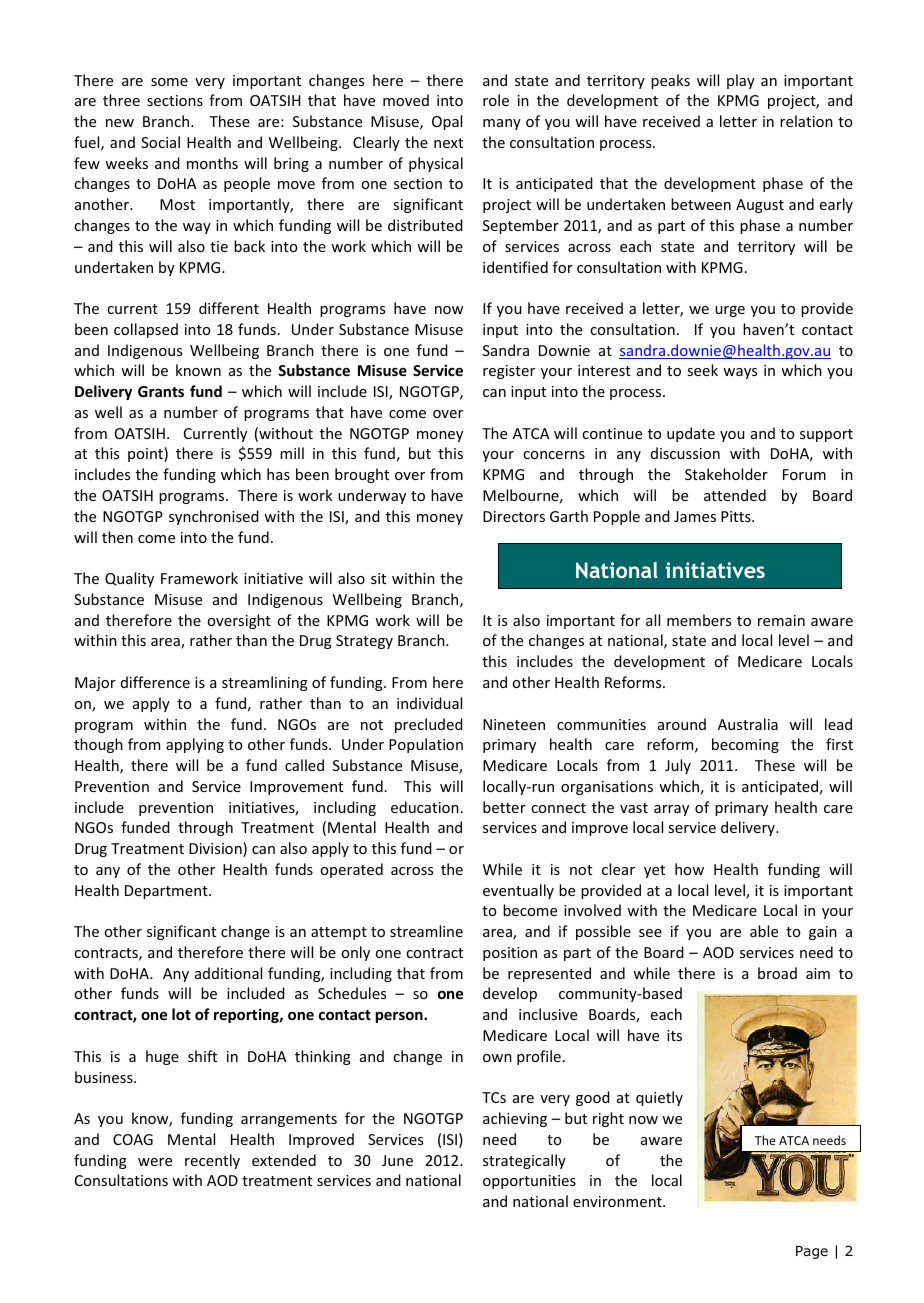 This page has width=924, height=1303. I want to click on education, so click(425, 807).
